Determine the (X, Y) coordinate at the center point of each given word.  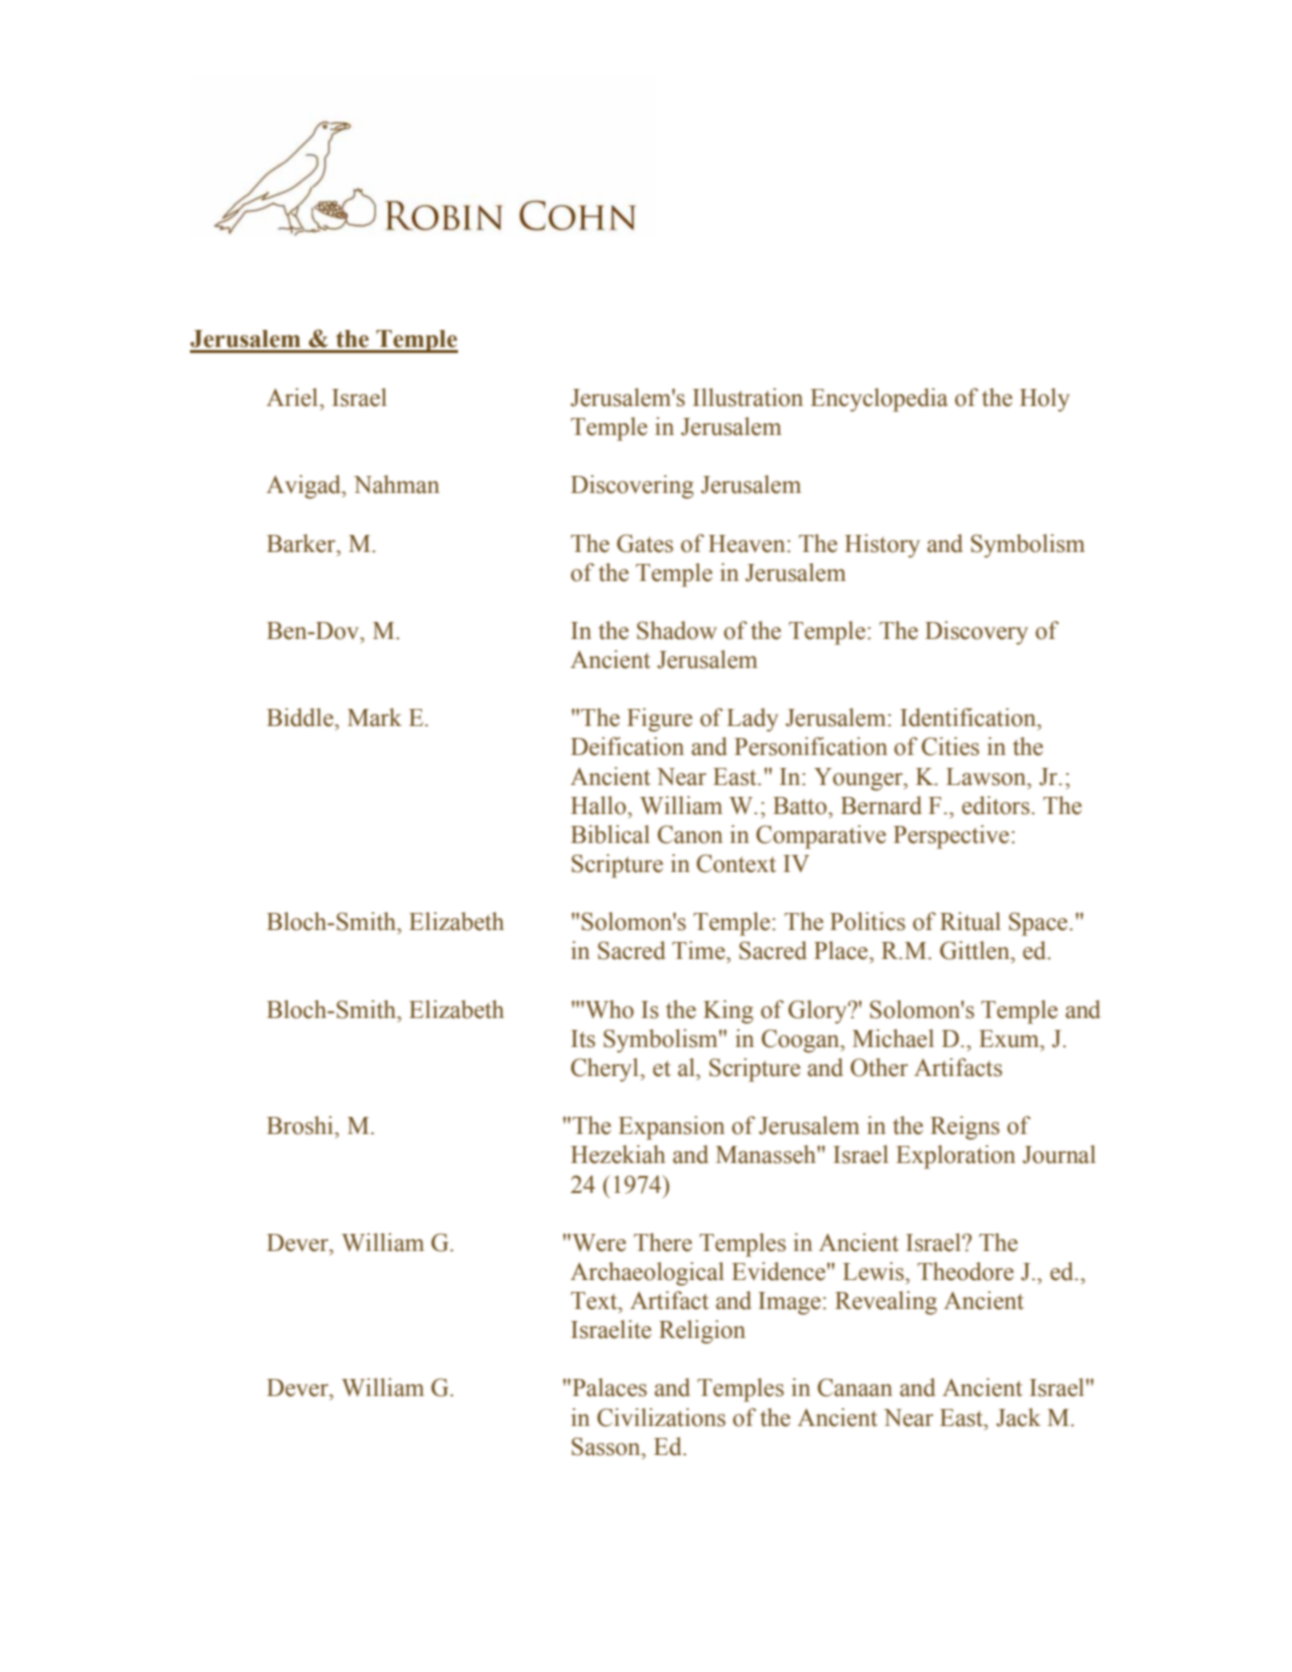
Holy (1045, 400)
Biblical (610, 834)
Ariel (294, 397)
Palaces (608, 1387)
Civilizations (661, 1417)
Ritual (970, 921)
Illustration (748, 397)
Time (699, 950)
